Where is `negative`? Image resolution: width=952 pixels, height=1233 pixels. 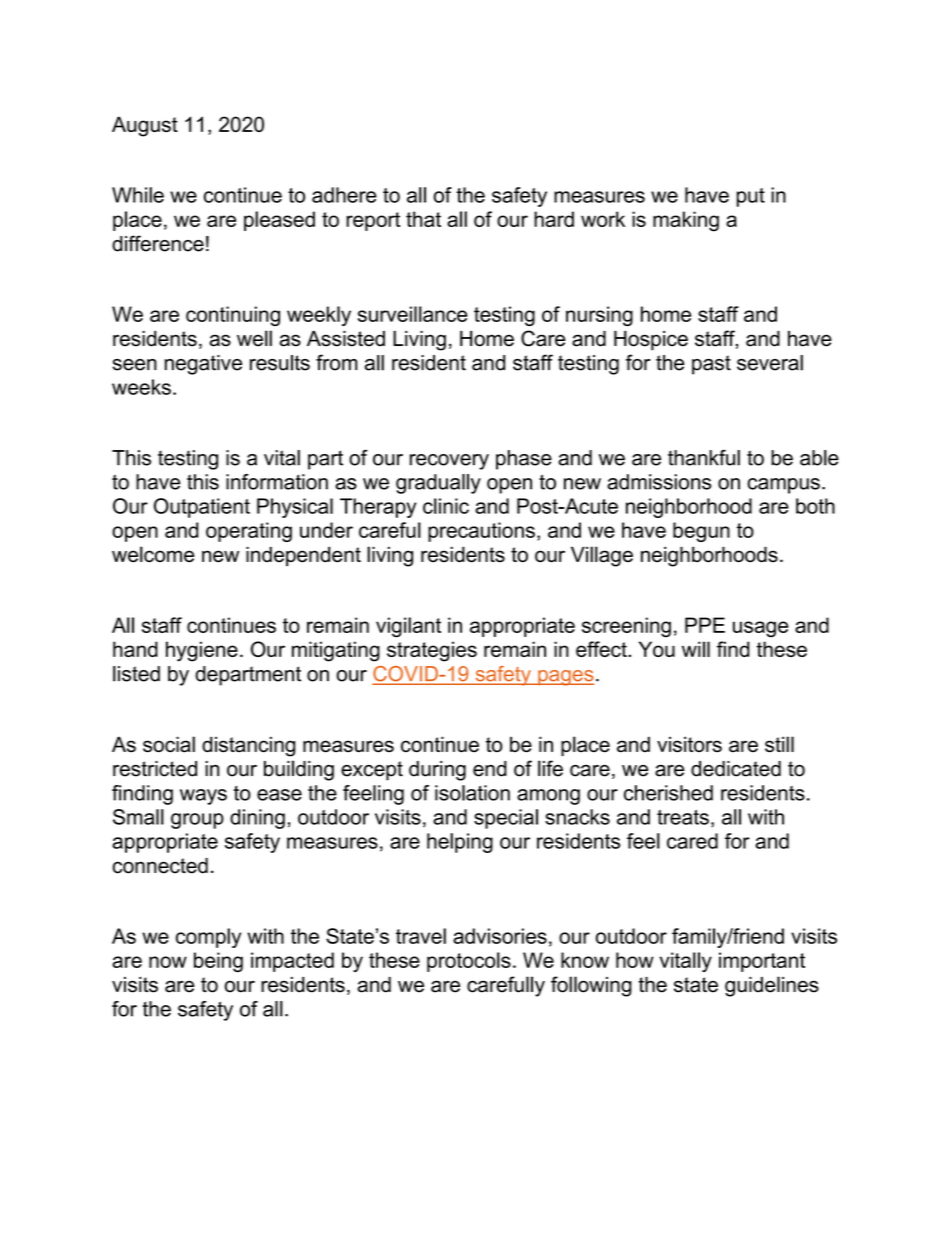
negative is located at coordinates (203, 365).
